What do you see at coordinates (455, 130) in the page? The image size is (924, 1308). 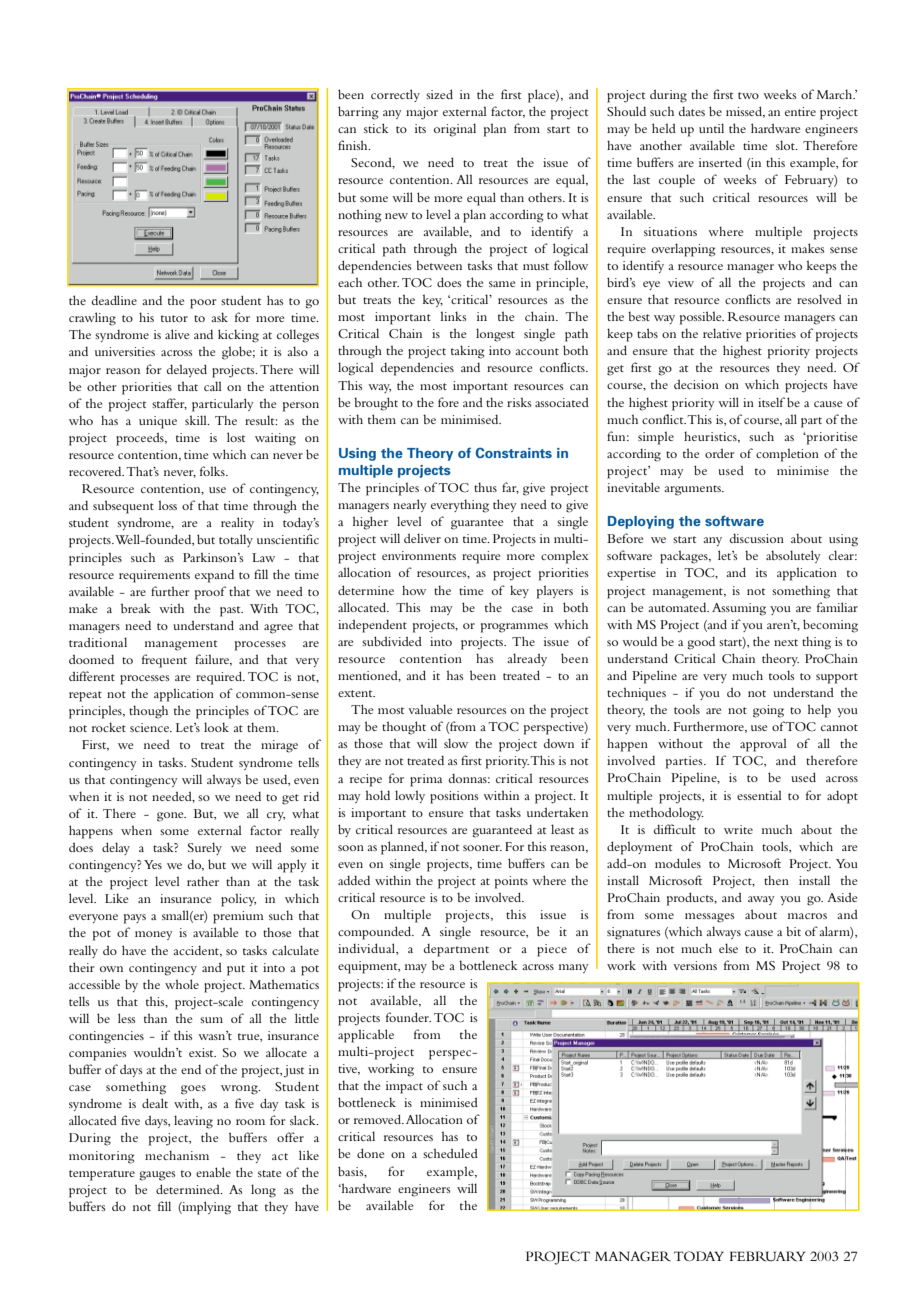 I see `original` at bounding box center [455, 130].
